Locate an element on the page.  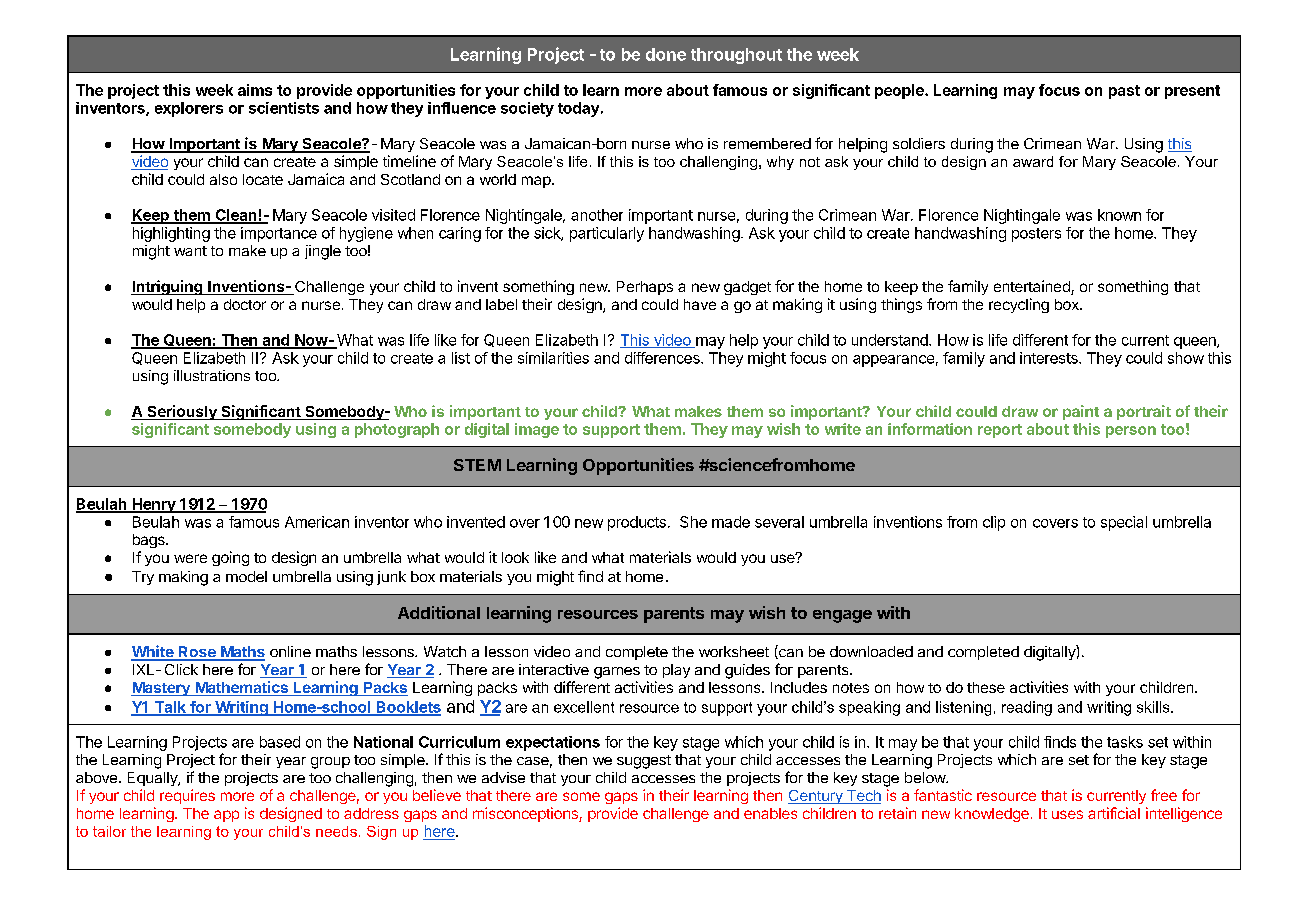
differences is located at coordinates (663, 358).
